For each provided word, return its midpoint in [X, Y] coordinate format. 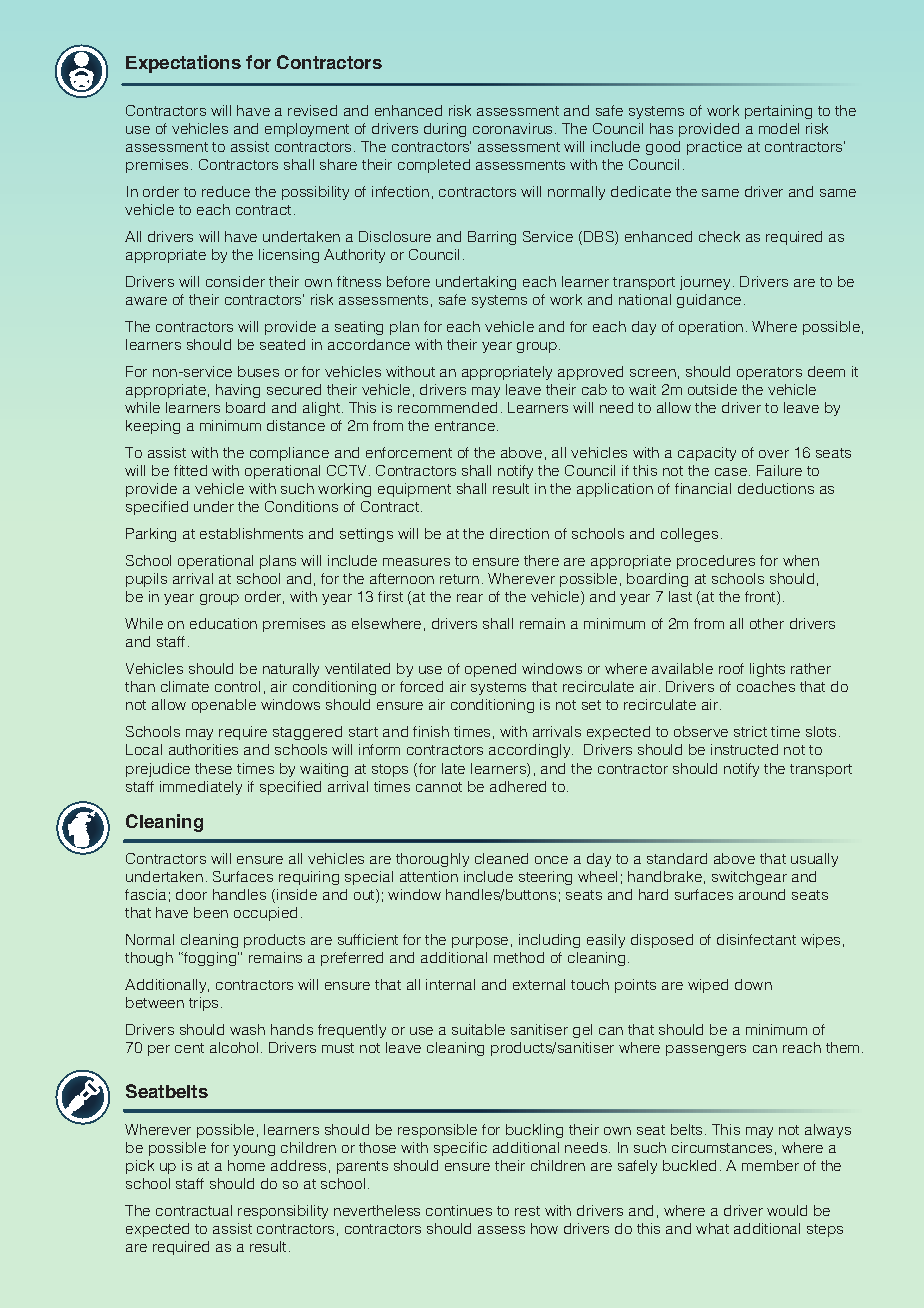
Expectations [183, 64]
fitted [190, 470]
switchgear [749, 878]
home [246, 1165]
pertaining [778, 112]
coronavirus [512, 128]
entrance [466, 426]
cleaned [501, 858]
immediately [201, 788]
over [774, 454]
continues [459, 1210]
